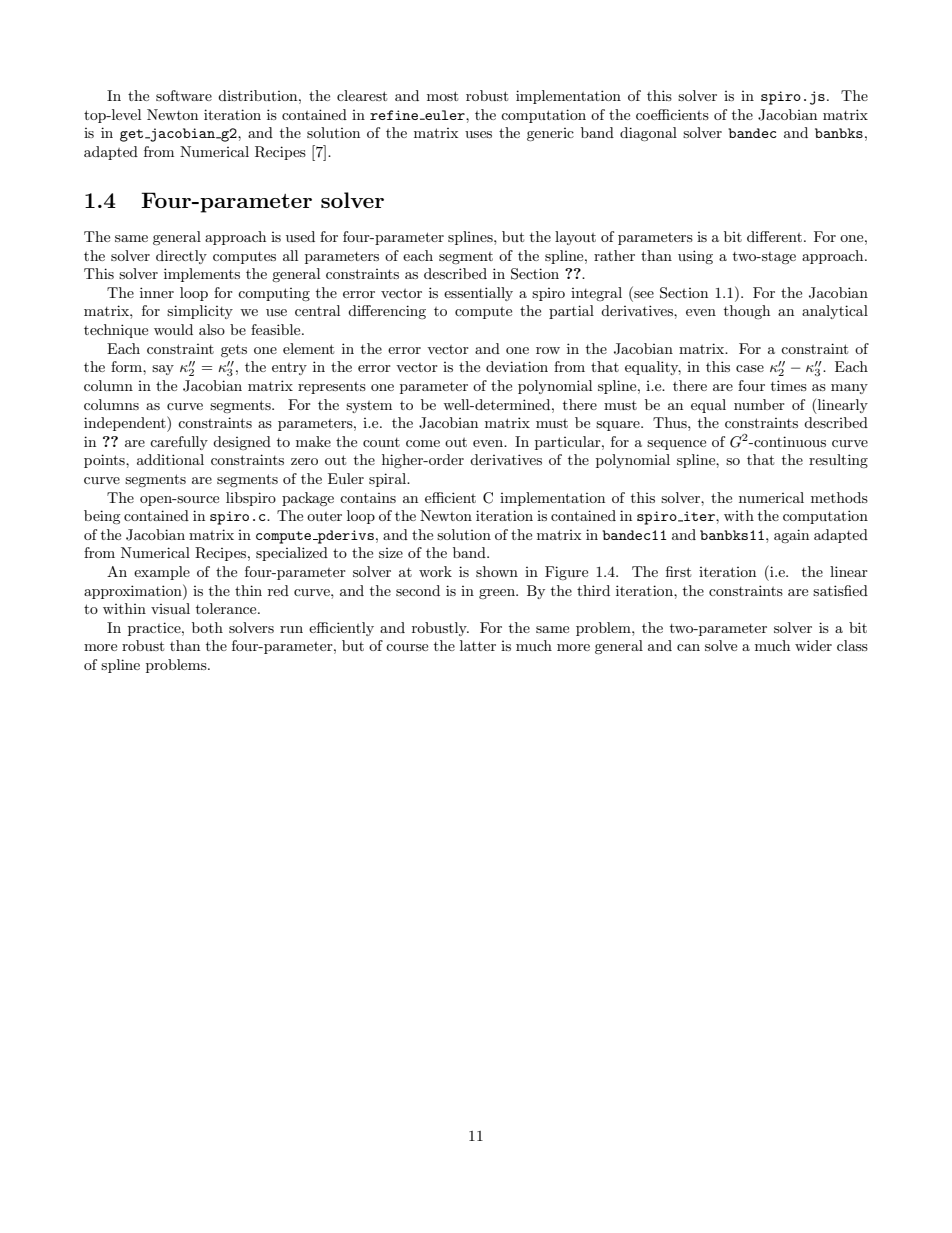  I want to click on diagonal, so click(648, 134).
